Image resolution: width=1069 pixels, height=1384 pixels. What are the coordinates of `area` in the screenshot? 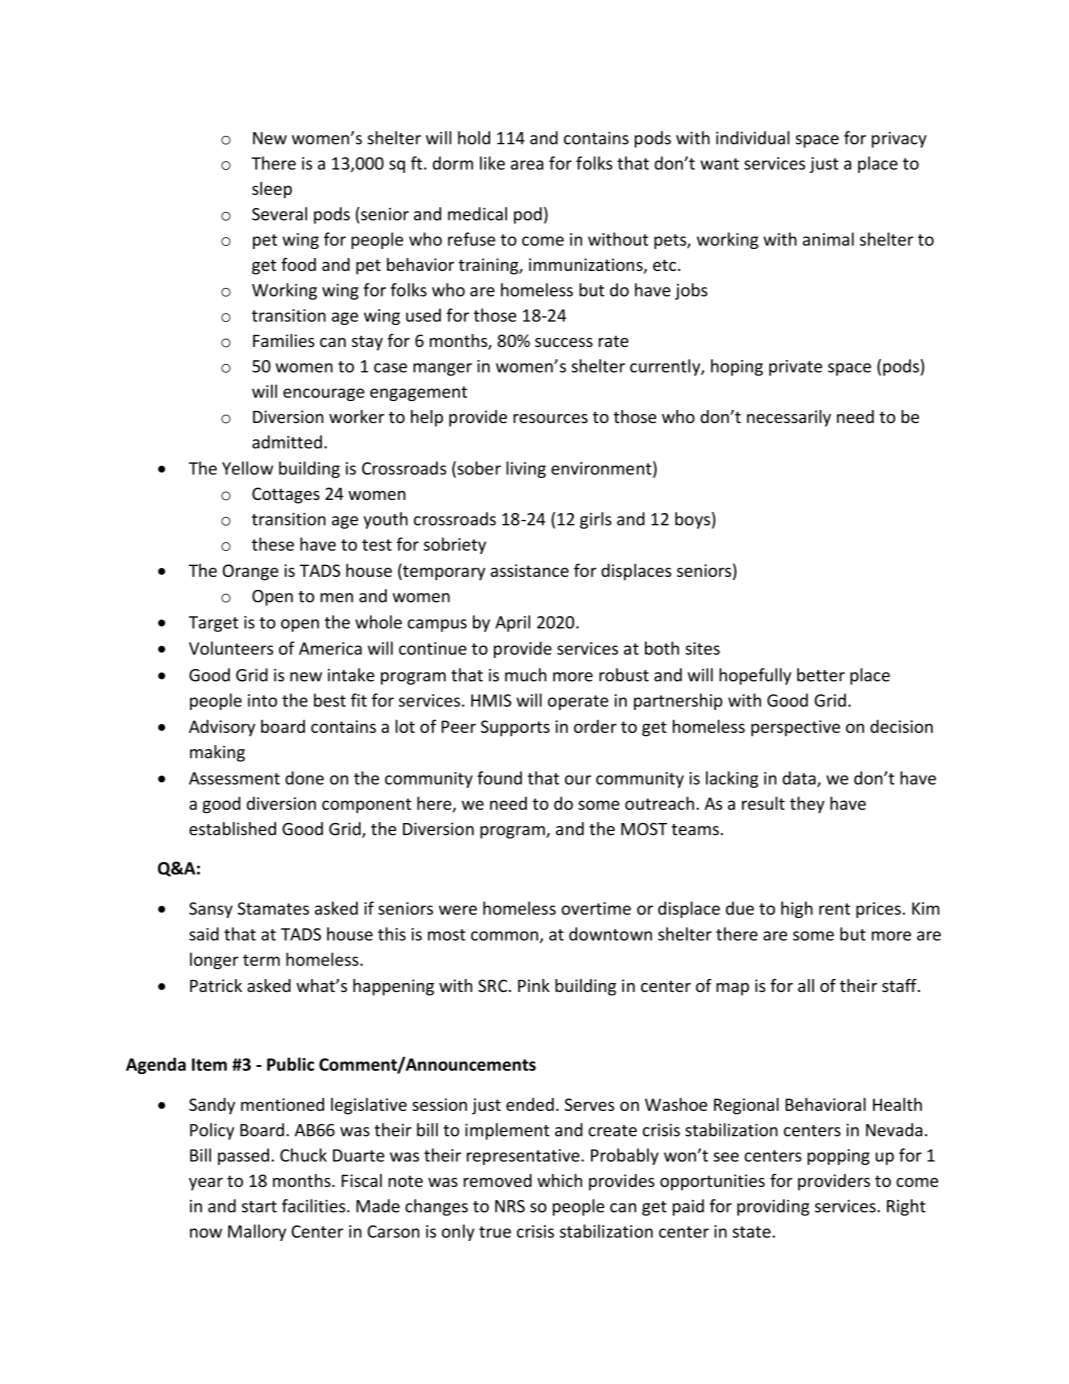 It's located at (527, 165).
